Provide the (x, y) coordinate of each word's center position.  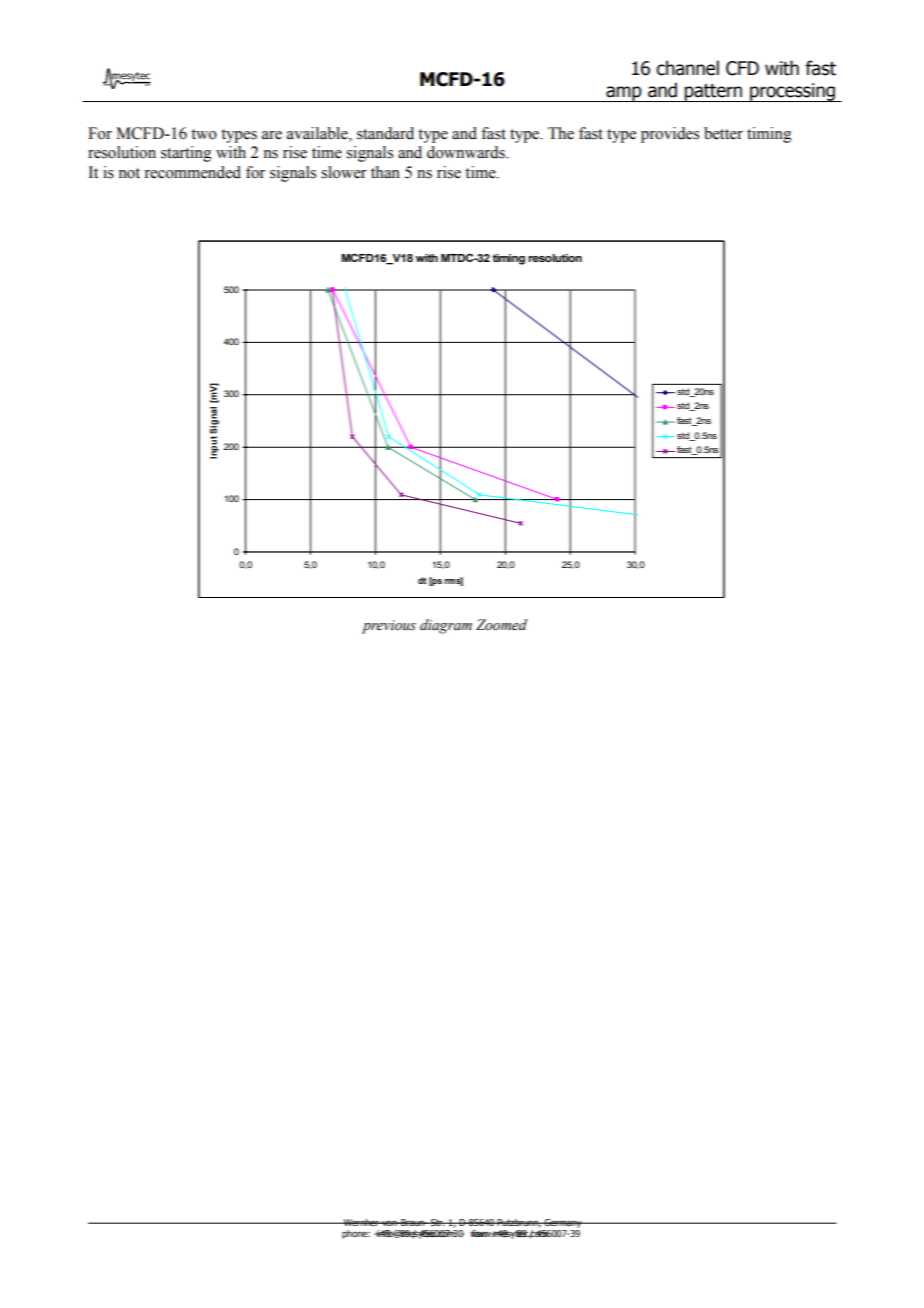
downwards (467, 152)
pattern (714, 93)
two (204, 134)
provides (670, 135)
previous (389, 627)
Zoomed (501, 625)
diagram (446, 626)
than (385, 172)
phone (356, 1234)
